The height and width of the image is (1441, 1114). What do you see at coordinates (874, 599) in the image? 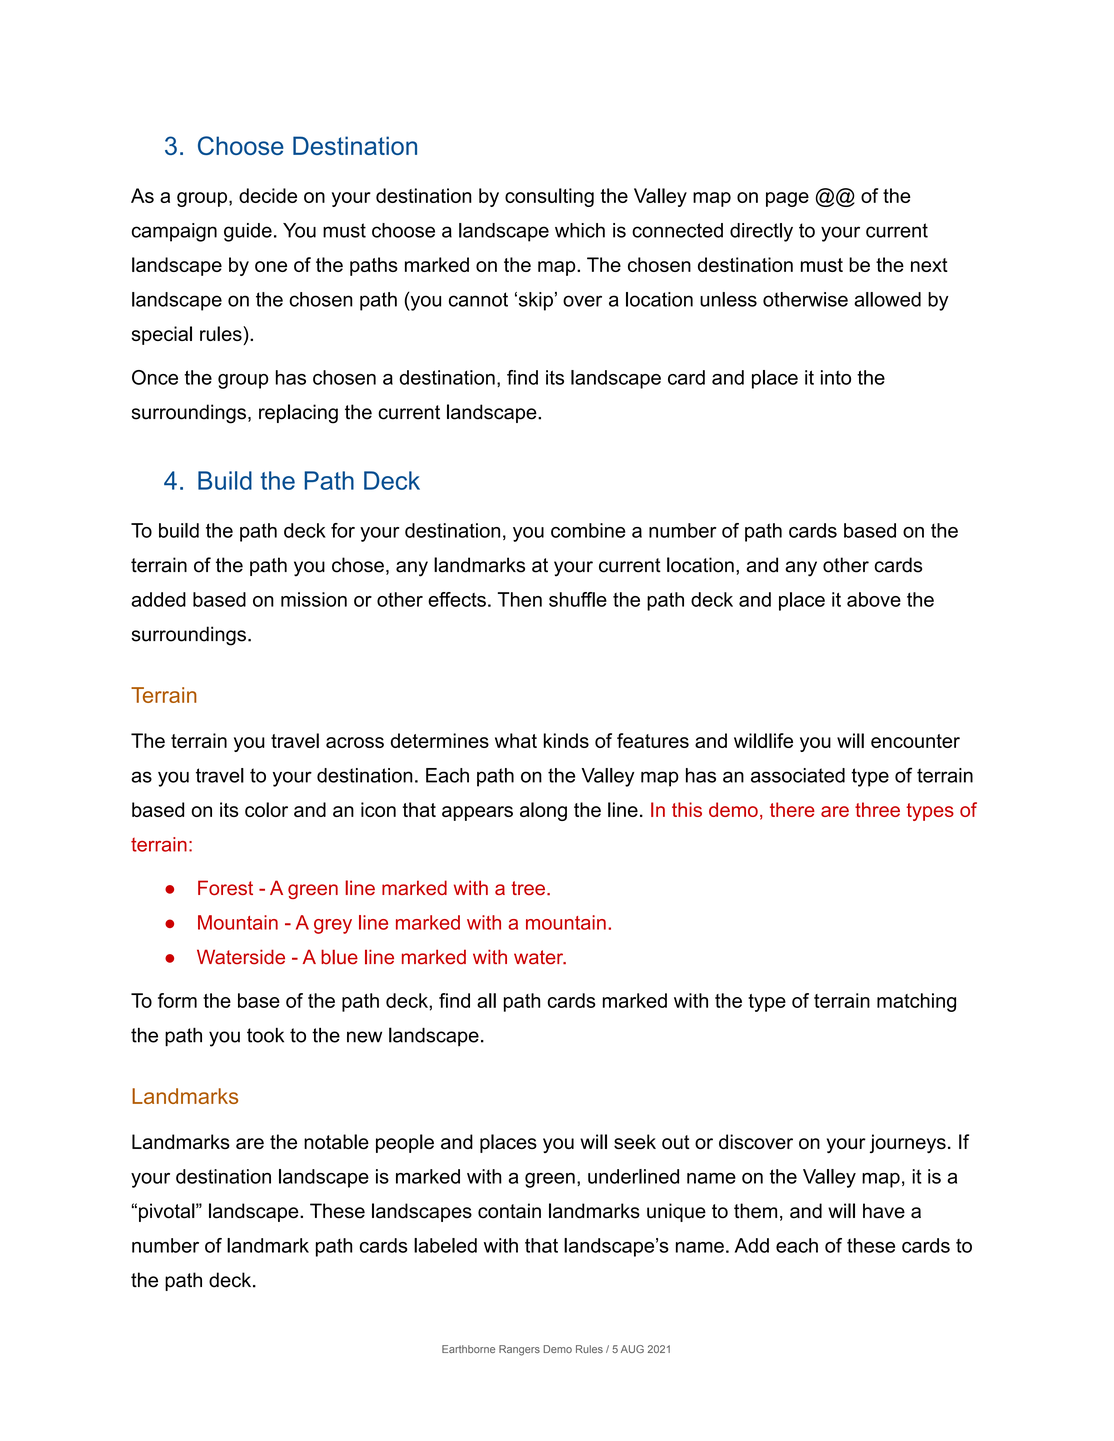
I see `above` at bounding box center [874, 599].
